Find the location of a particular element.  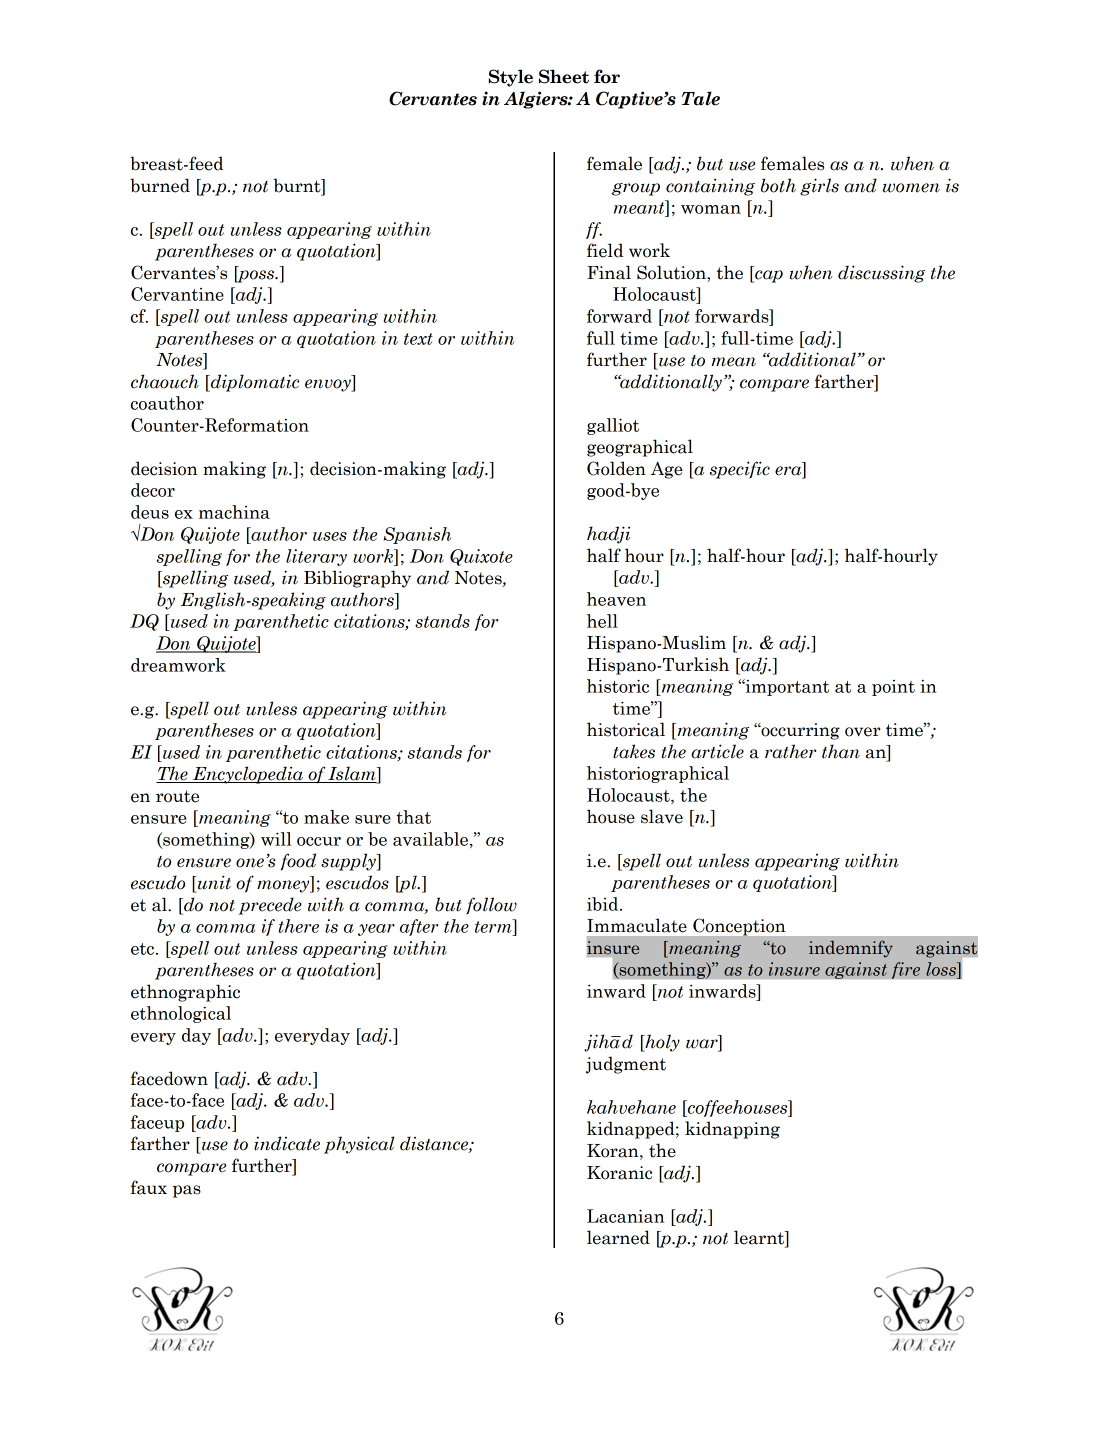

follow is located at coordinates (491, 906).
